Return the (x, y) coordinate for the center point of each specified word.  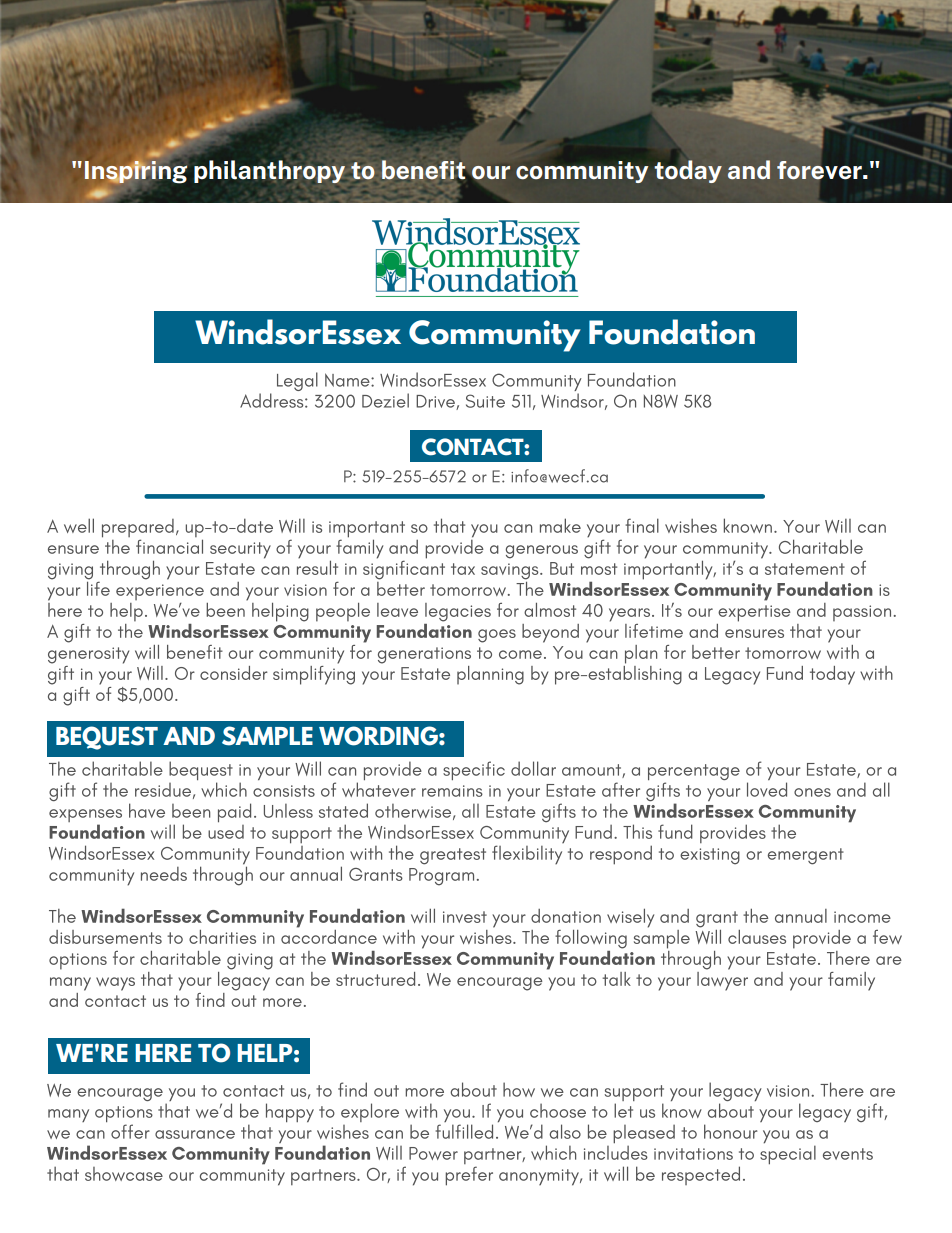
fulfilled (464, 1131)
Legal (297, 381)
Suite (485, 401)
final (642, 525)
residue (163, 790)
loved (767, 789)
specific (474, 770)
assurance (195, 1134)
